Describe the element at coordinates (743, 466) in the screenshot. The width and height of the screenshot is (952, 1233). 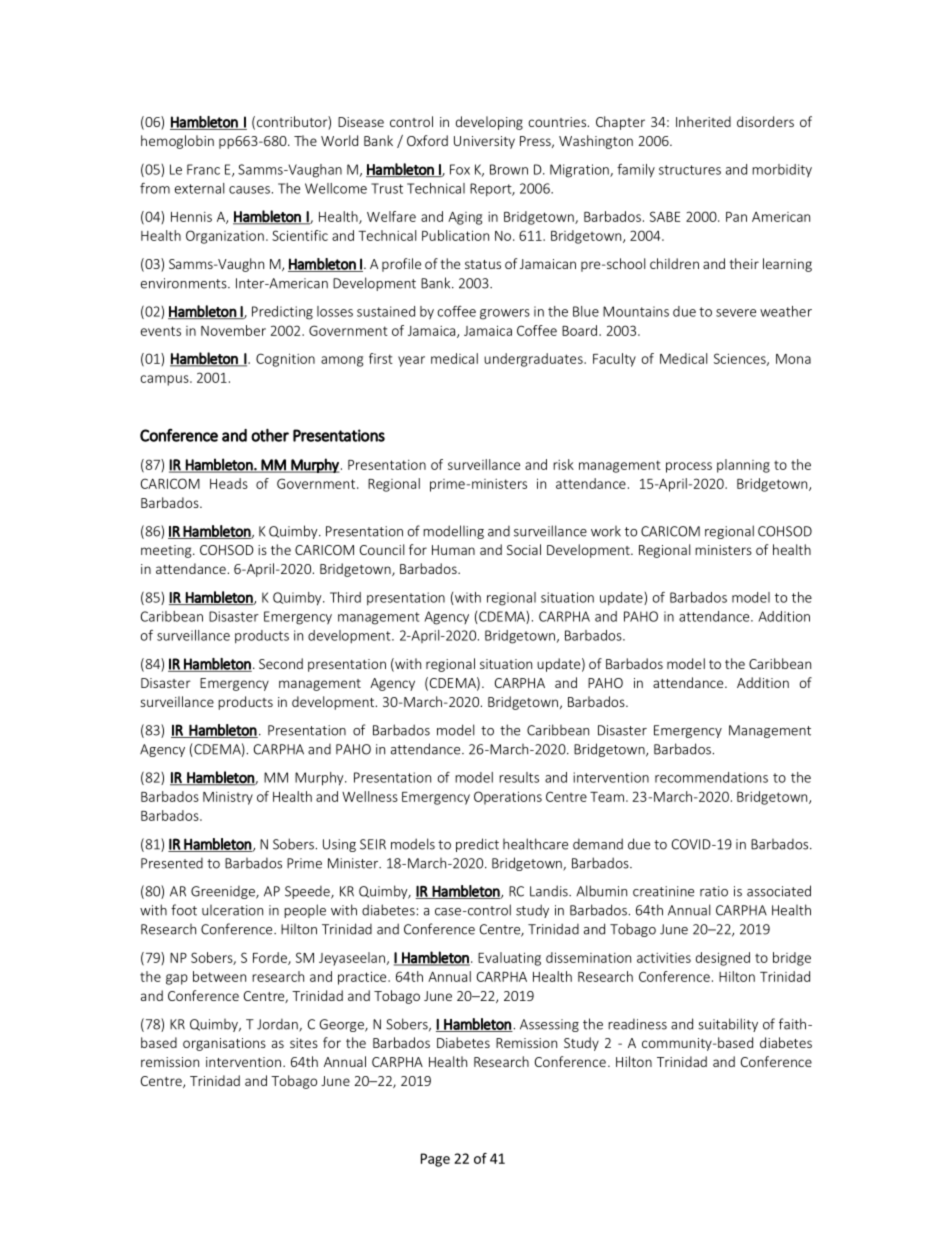
I see `planning` at that location.
